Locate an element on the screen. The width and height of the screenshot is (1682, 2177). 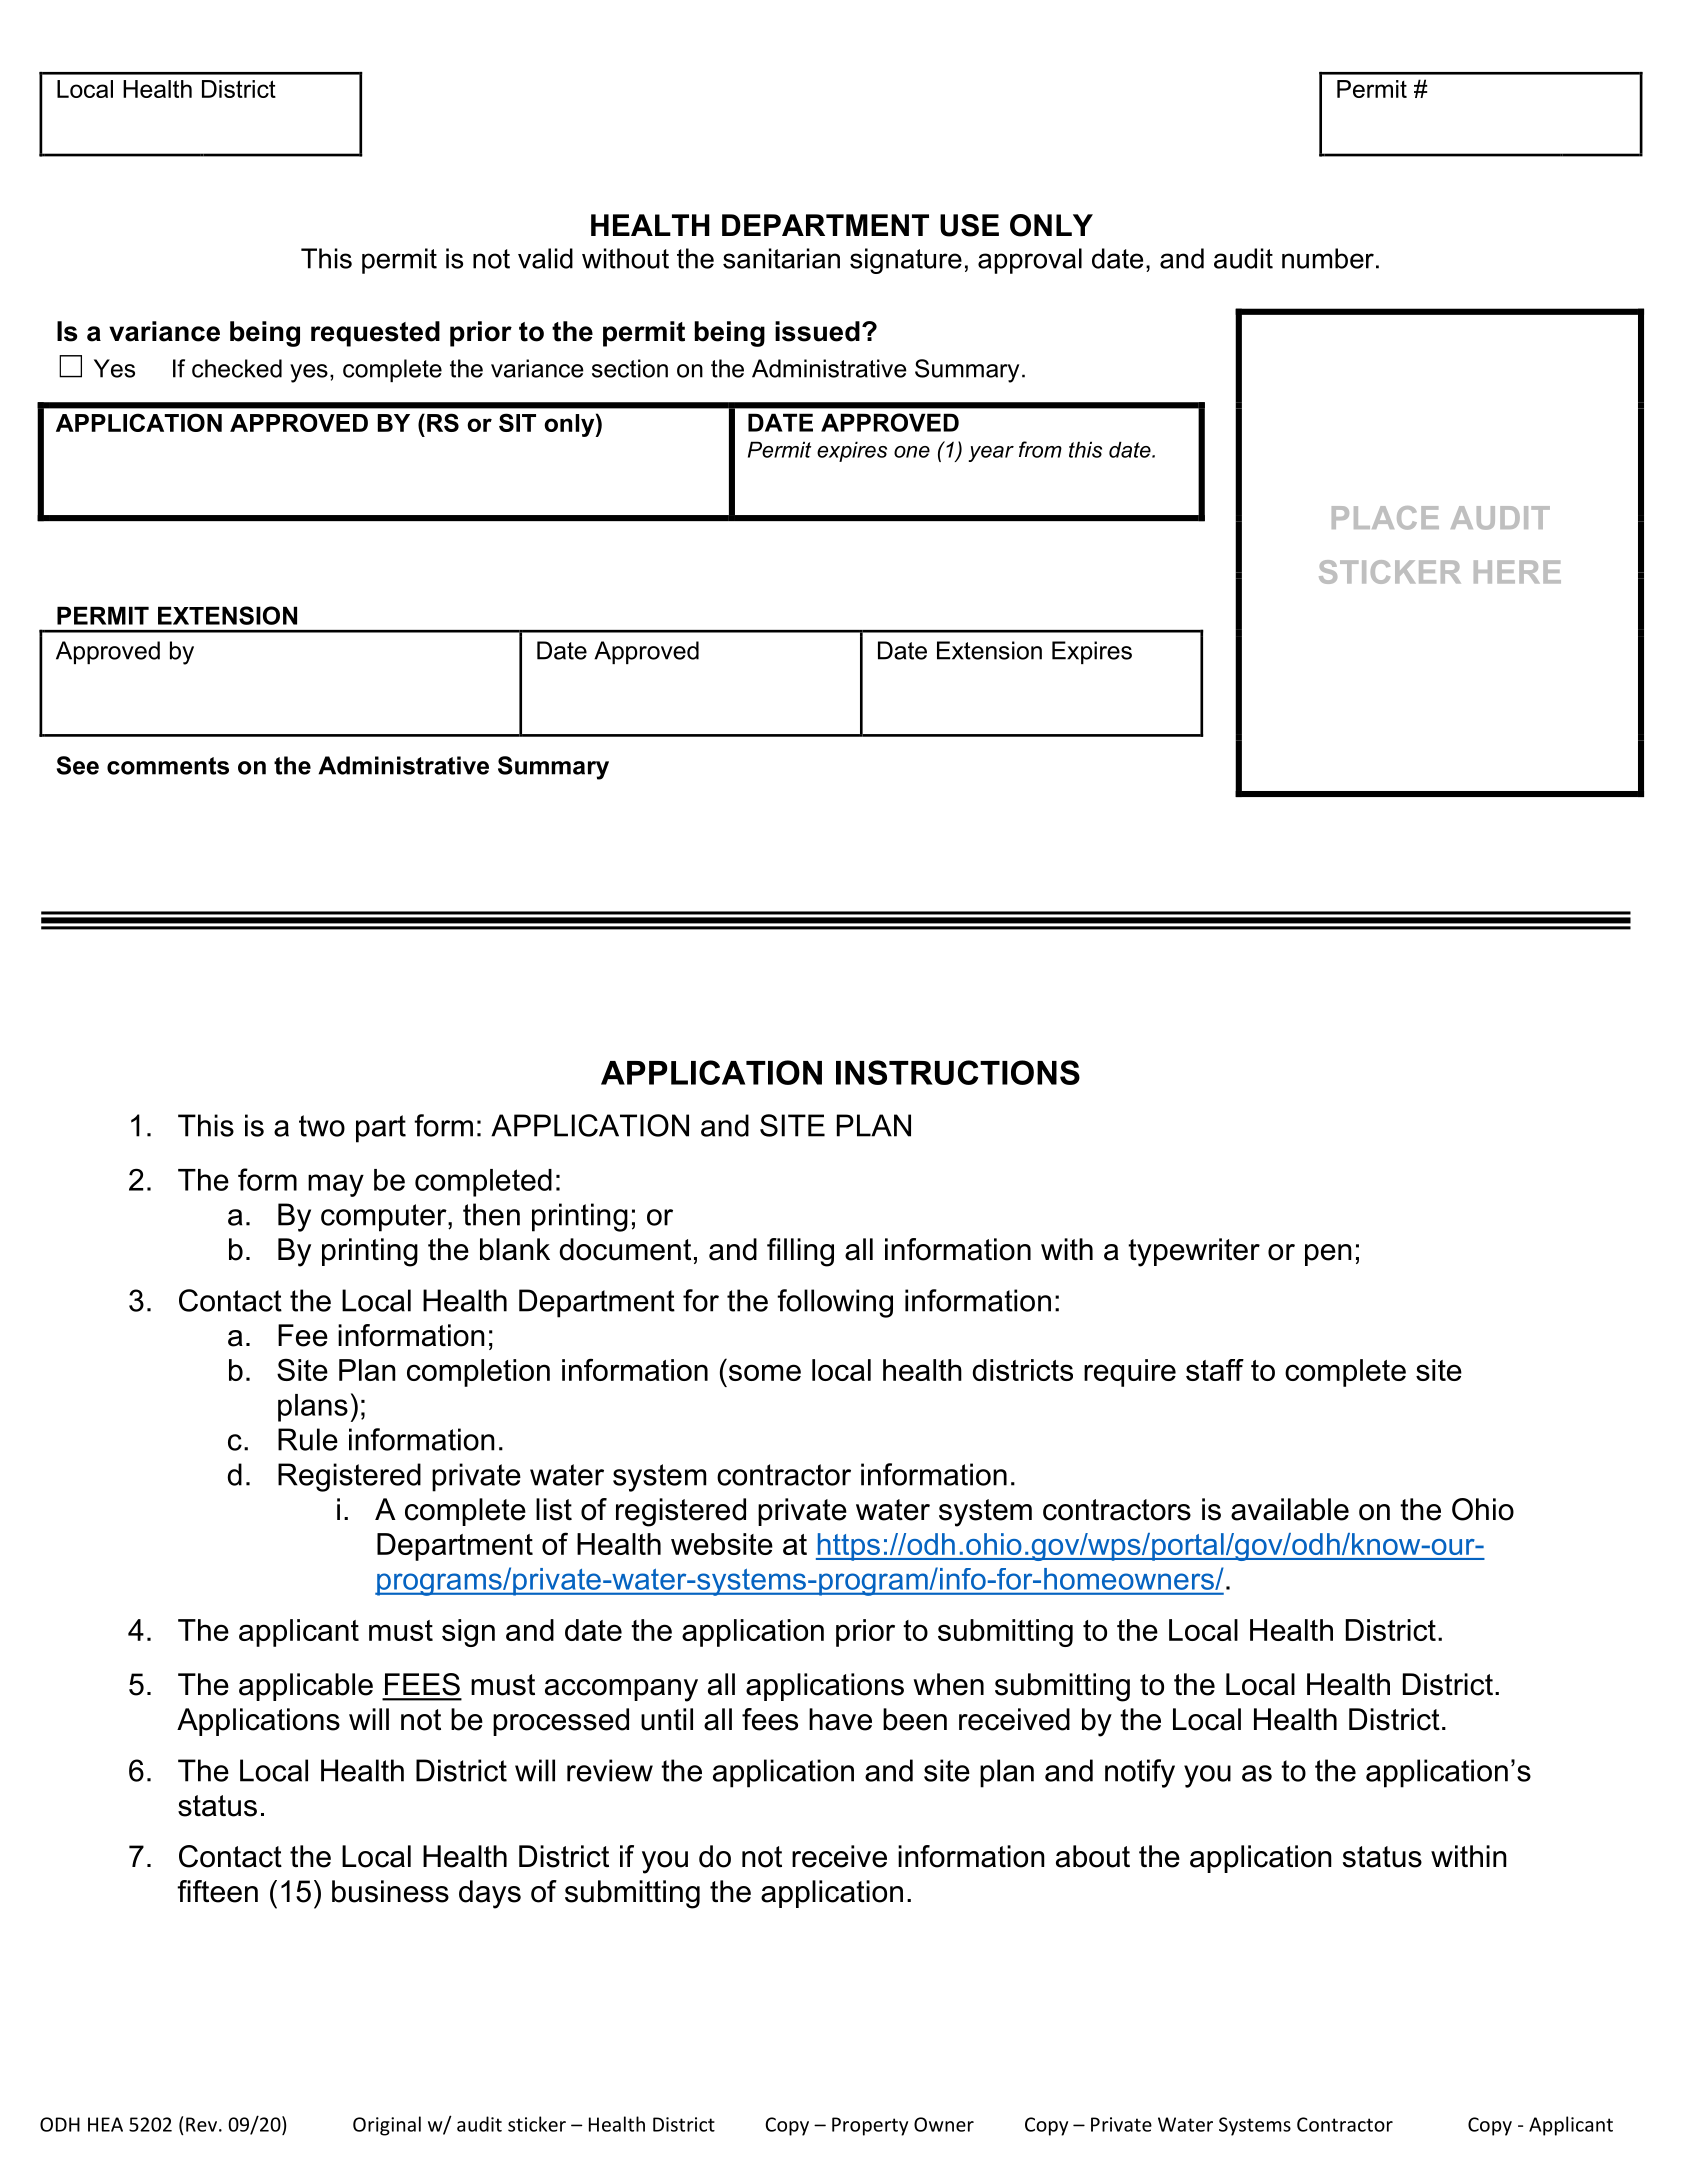
issued is located at coordinates (817, 331).
